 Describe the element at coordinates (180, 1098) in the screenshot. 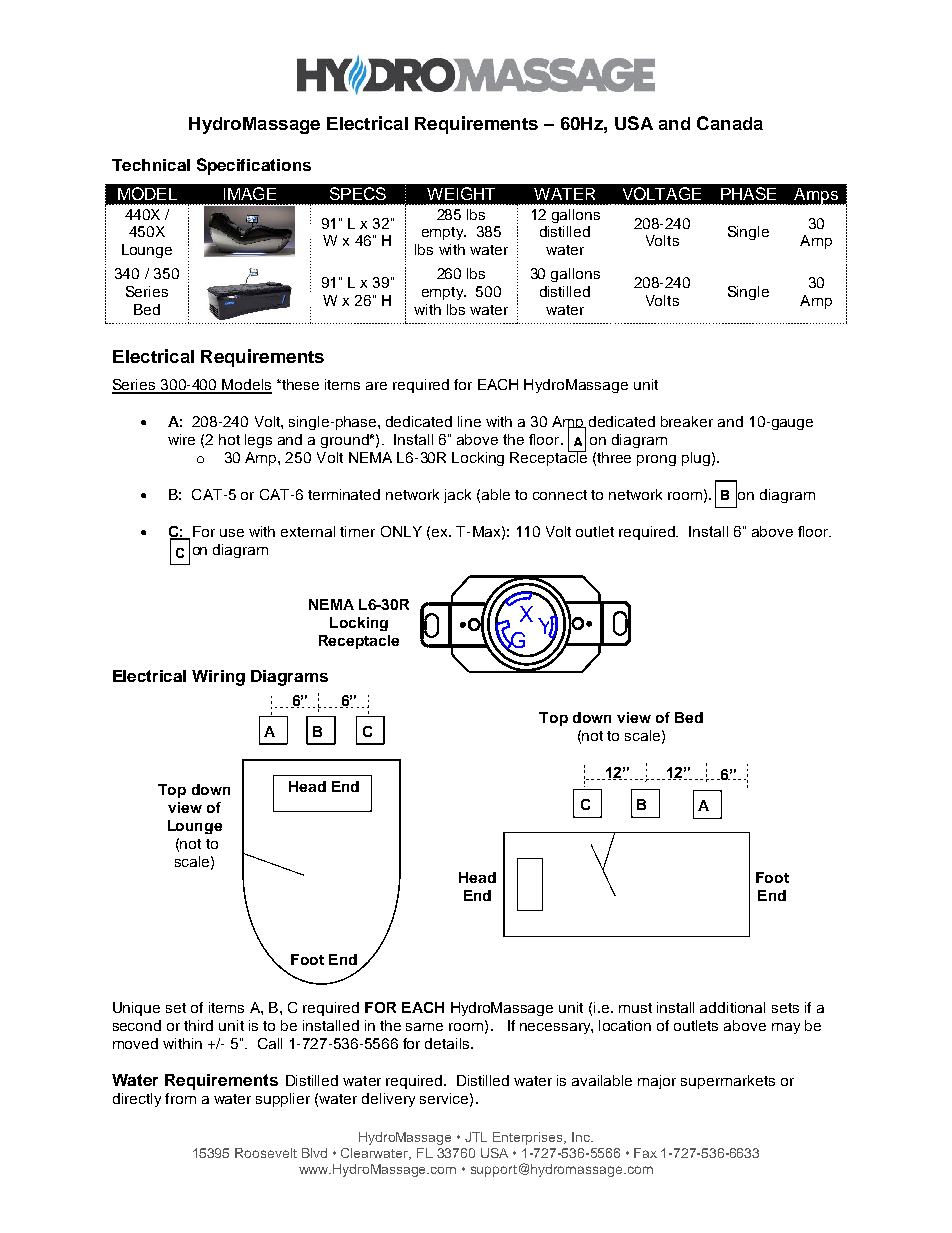

I see `from` at that location.
